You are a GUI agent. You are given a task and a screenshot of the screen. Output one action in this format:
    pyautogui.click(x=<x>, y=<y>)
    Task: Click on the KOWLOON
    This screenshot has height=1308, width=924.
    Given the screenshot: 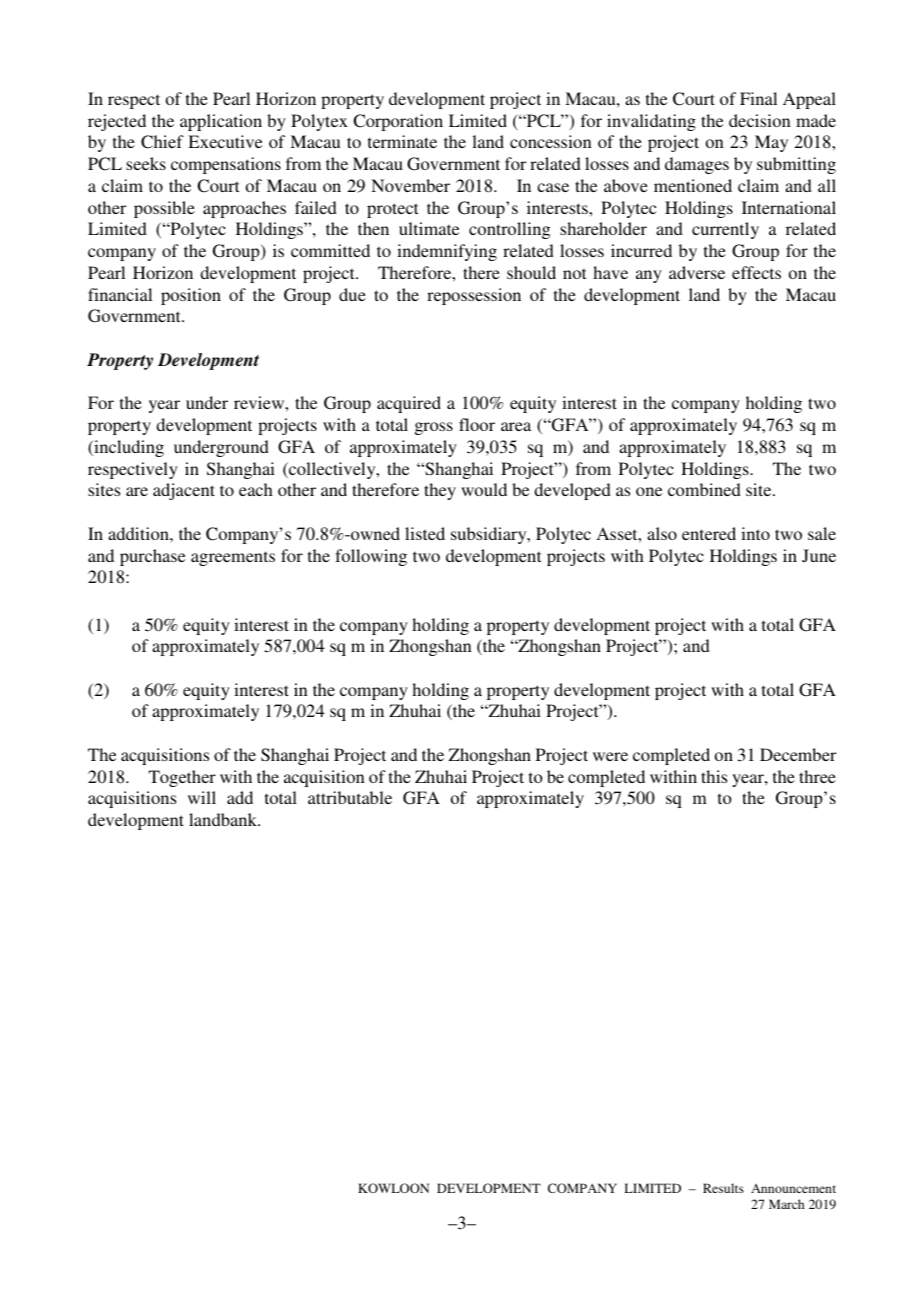 What is the action you would take?
    pyautogui.click(x=393, y=1188)
